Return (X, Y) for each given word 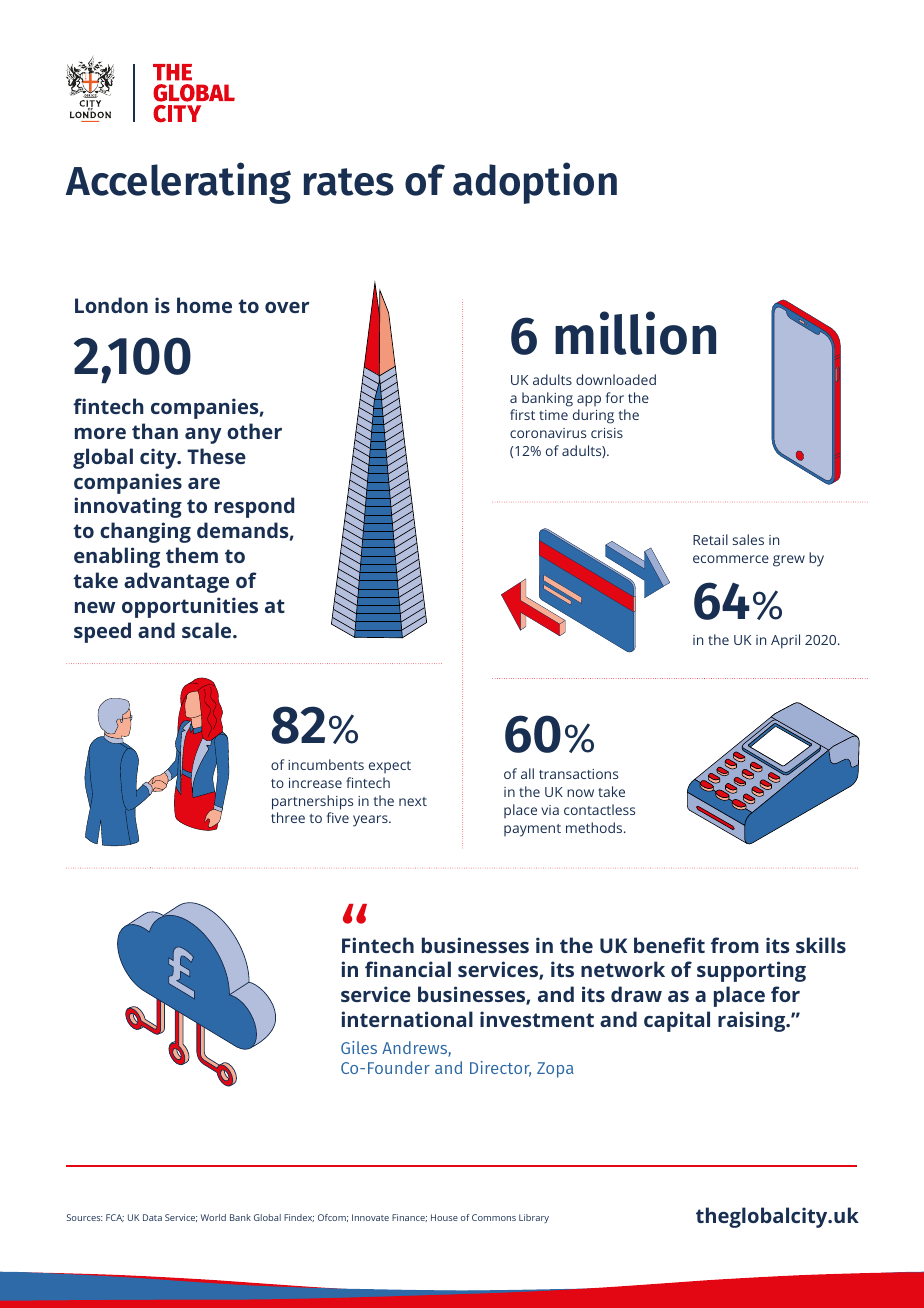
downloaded (616, 379)
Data (152, 1217)
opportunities (190, 607)
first (522, 414)
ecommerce (731, 559)
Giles (359, 1047)
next (413, 801)
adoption (535, 183)
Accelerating (178, 183)
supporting (751, 971)
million (635, 333)
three (288, 817)
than (155, 431)
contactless (599, 809)
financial (408, 969)
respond (254, 507)
